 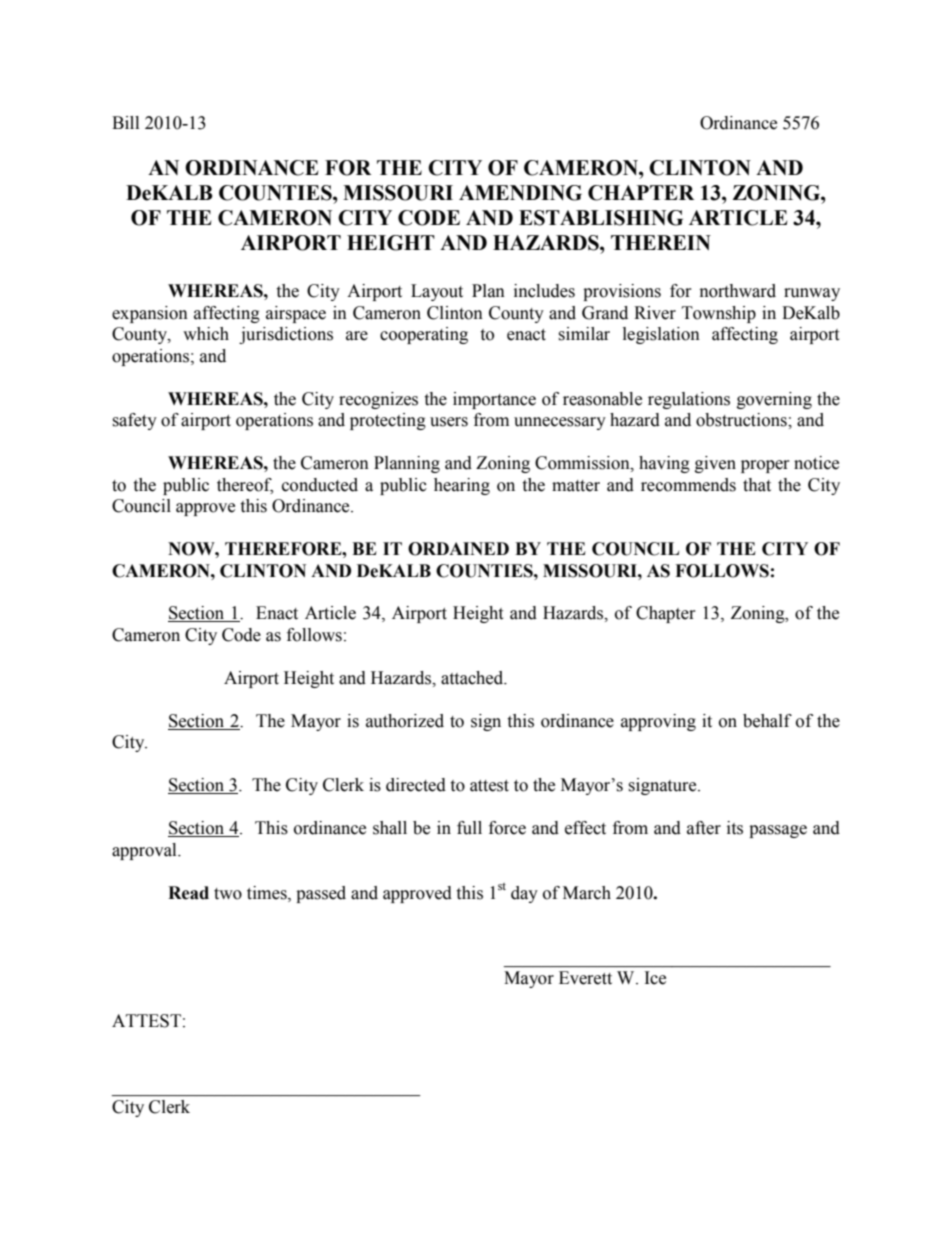 I want to click on approval, so click(x=145, y=851).
